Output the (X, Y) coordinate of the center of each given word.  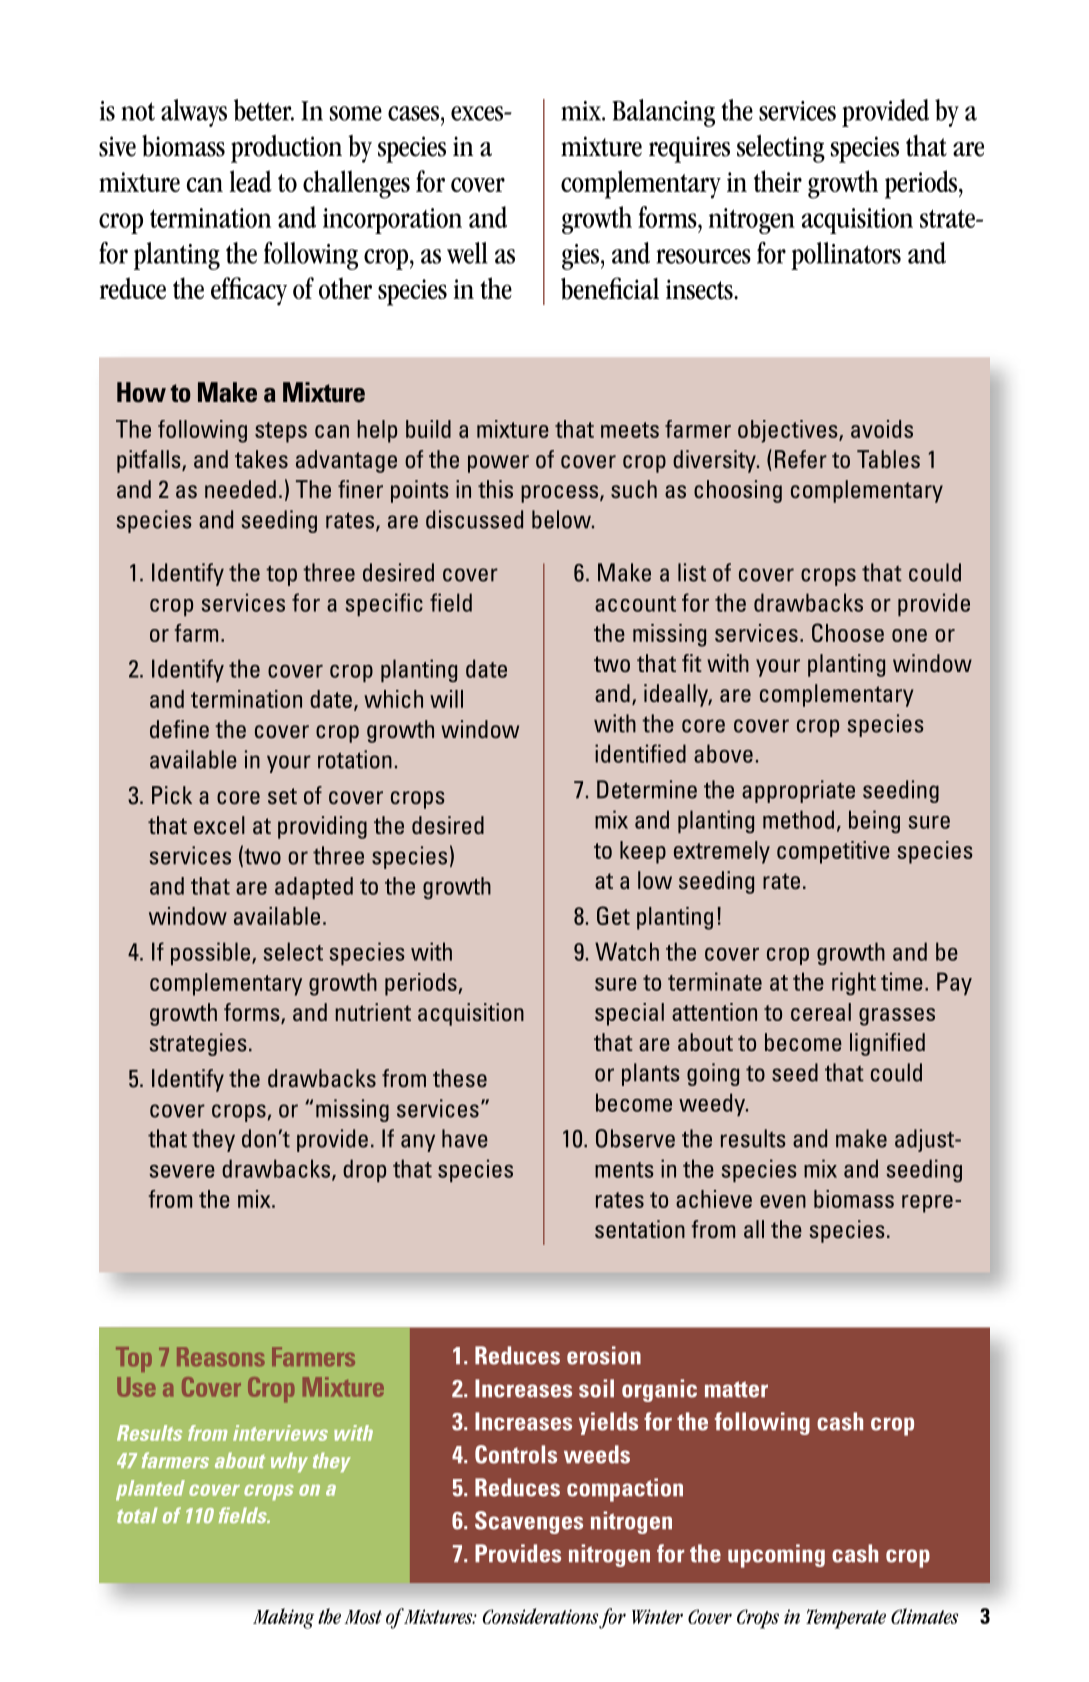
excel (219, 825)
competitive (833, 852)
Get (613, 915)
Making (283, 1618)
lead (251, 181)
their (778, 181)
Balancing (663, 113)
